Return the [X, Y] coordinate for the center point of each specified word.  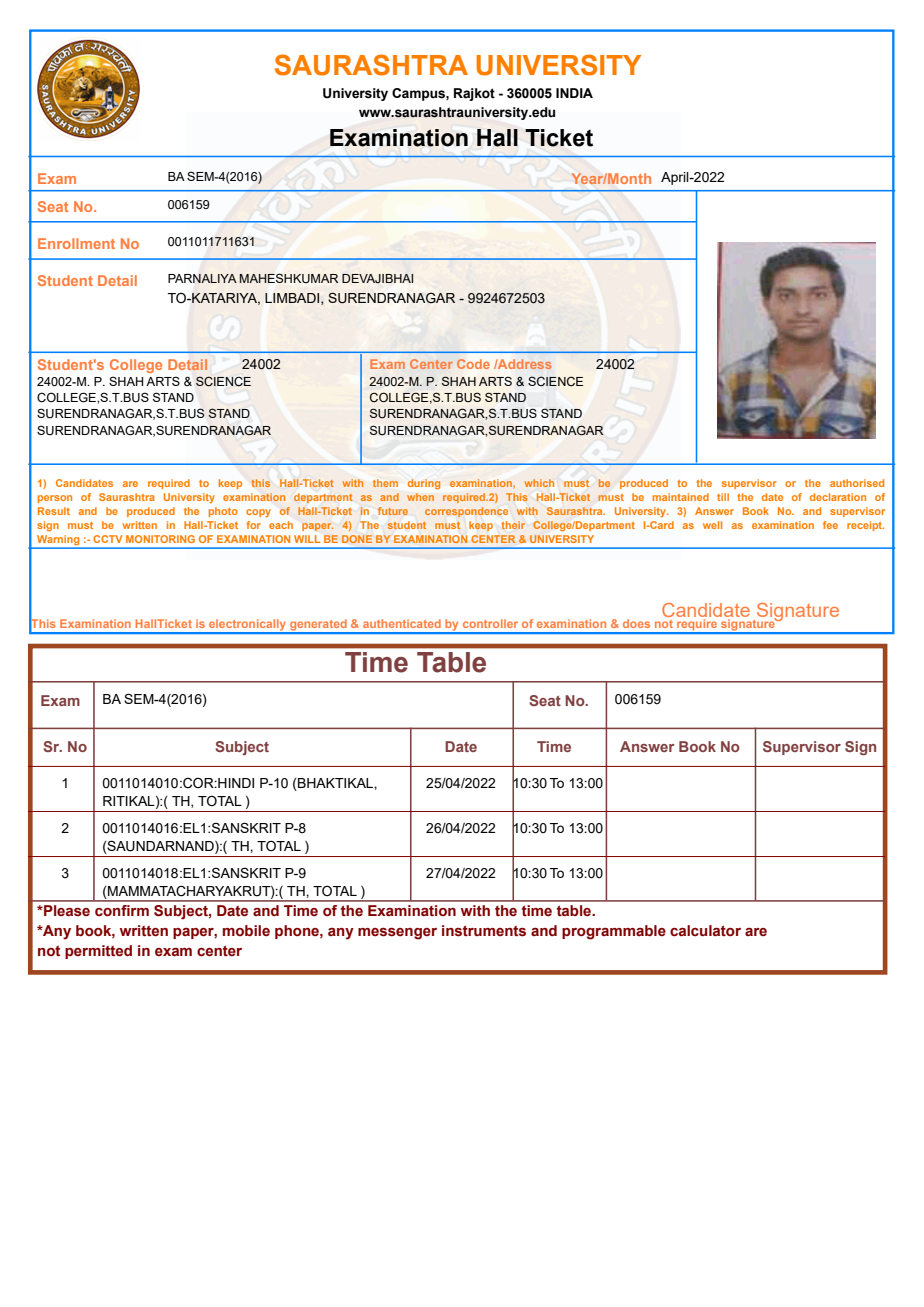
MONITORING [160, 539]
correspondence [466, 512]
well [712, 525]
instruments [484, 931]
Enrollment [76, 243]
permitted [98, 952]
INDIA [574, 93]
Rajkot [474, 94]
